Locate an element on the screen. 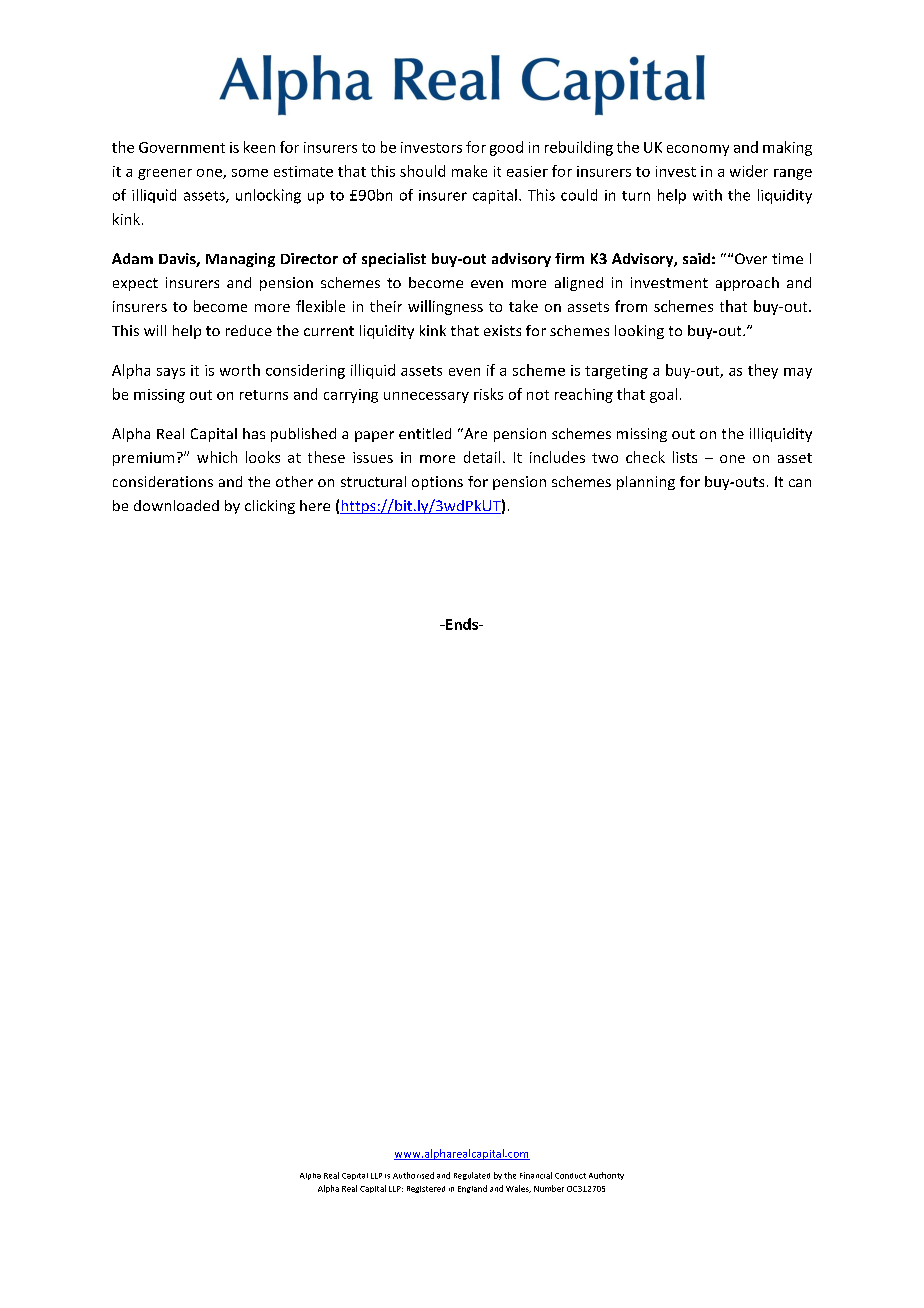 The height and width of the screenshot is (1308, 924). options is located at coordinates (437, 483).
